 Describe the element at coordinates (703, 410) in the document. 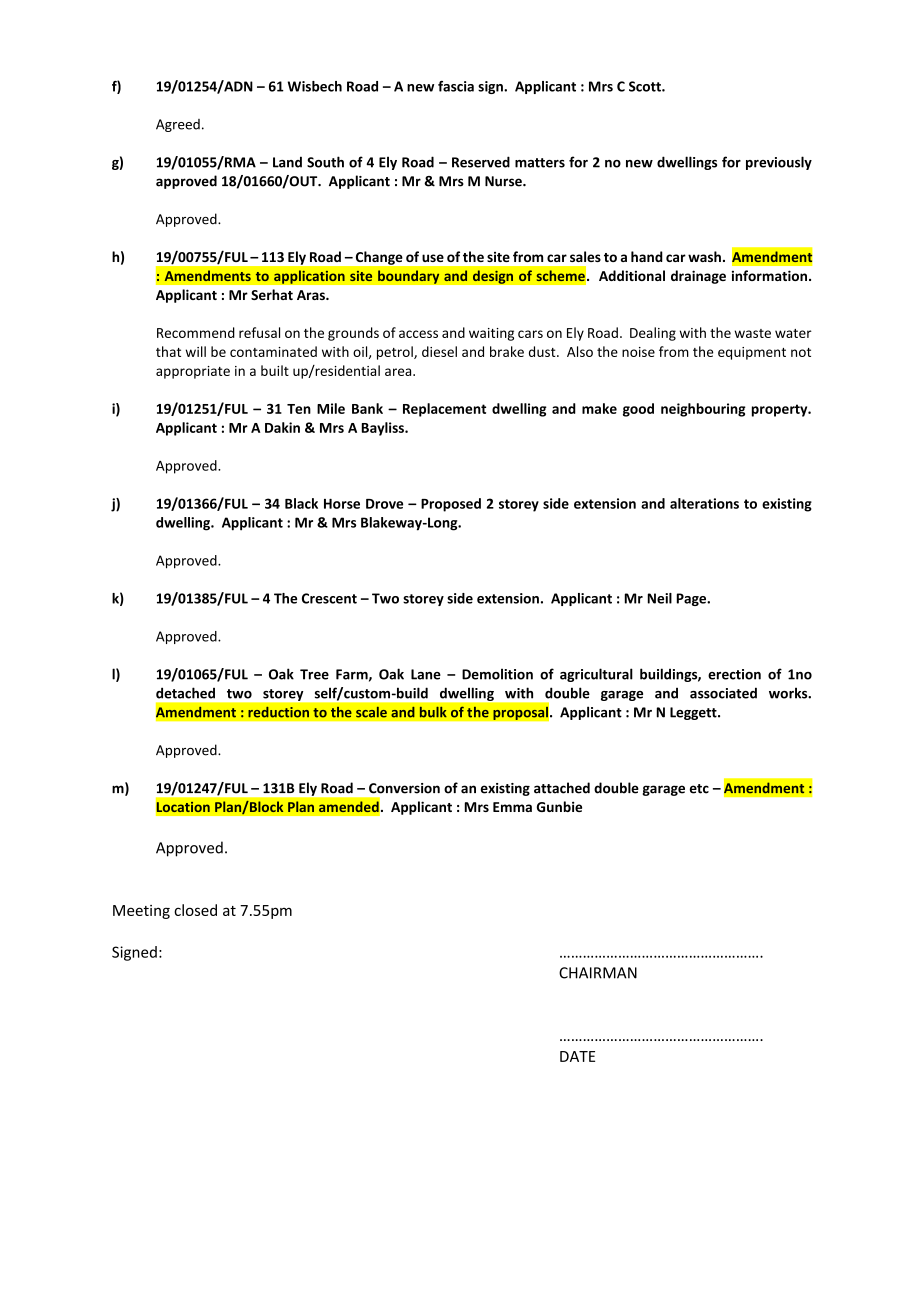

I see `neighbouring` at that location.
